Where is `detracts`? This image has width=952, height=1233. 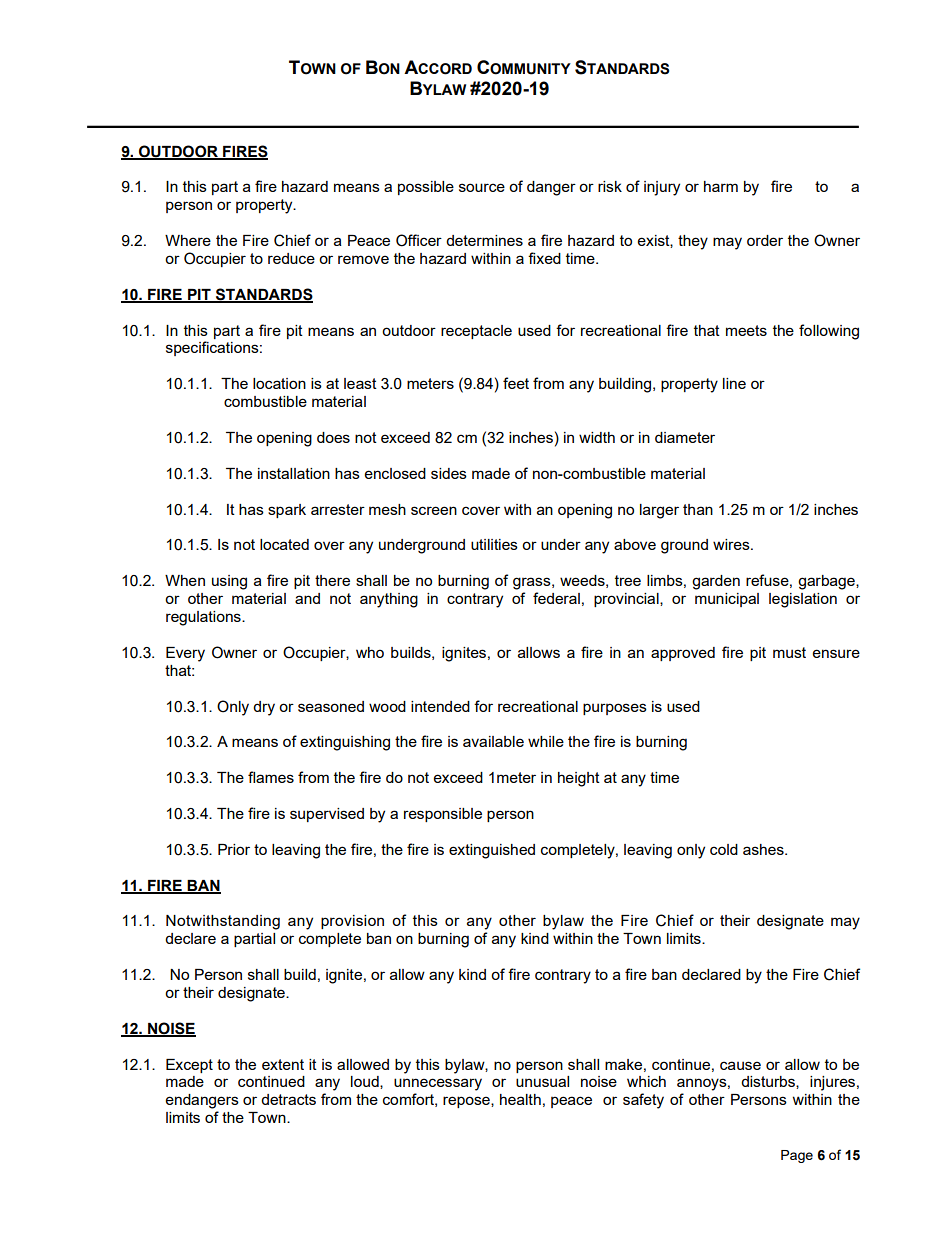
detracts is located at coordinates (288, 1099).
